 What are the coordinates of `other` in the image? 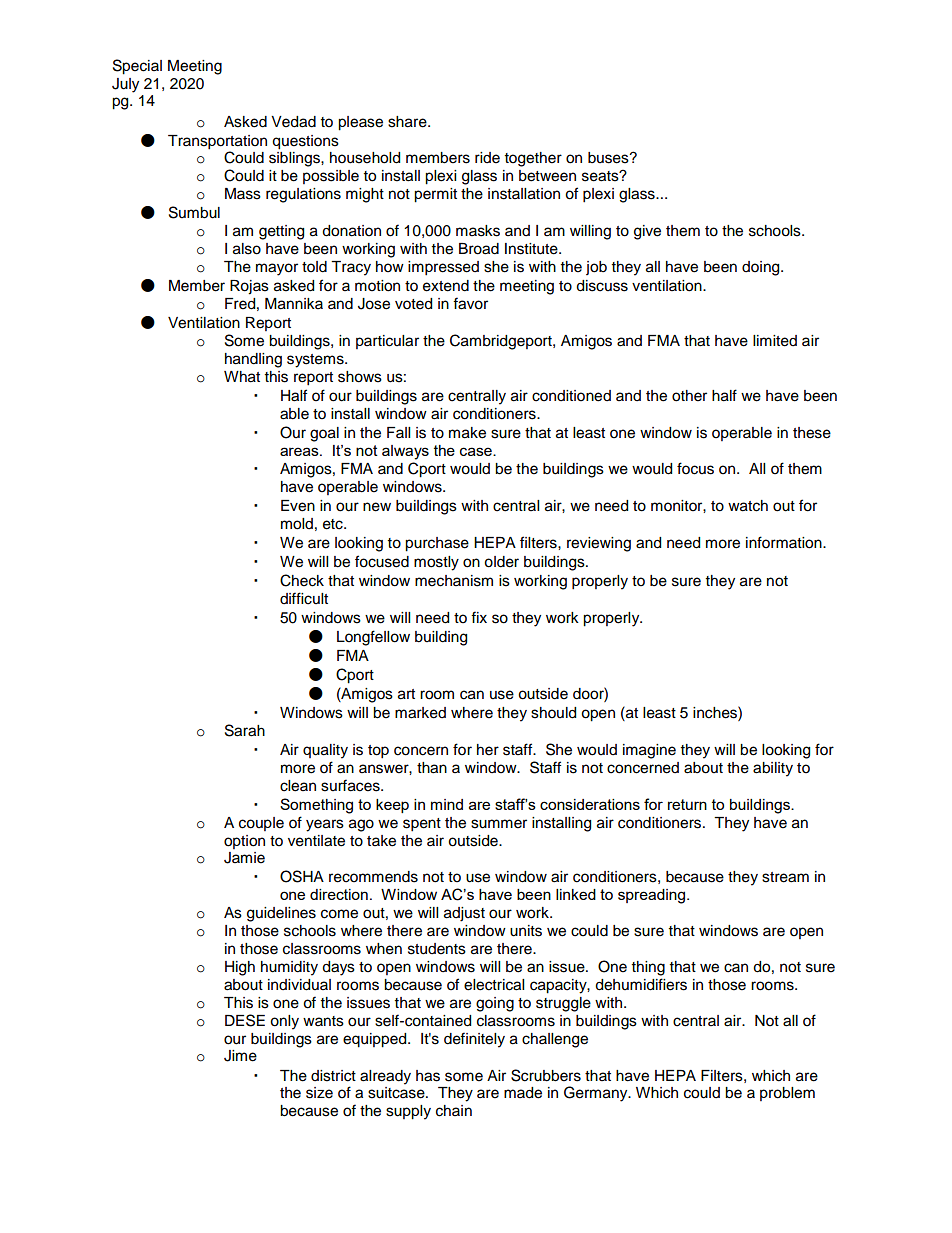 It's located at (689, 396).
